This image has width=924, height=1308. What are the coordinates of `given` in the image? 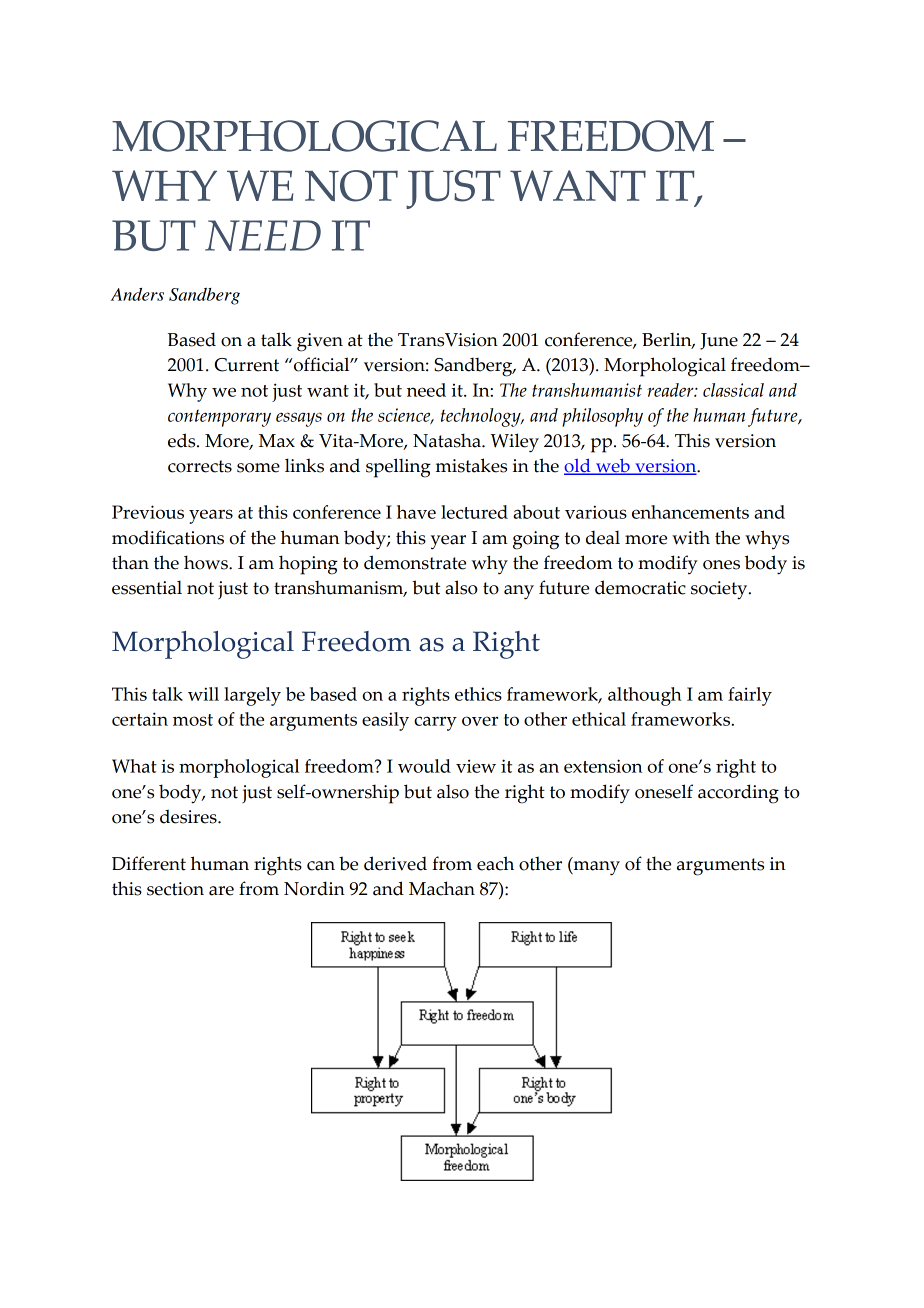 It's located at (320, 342).
